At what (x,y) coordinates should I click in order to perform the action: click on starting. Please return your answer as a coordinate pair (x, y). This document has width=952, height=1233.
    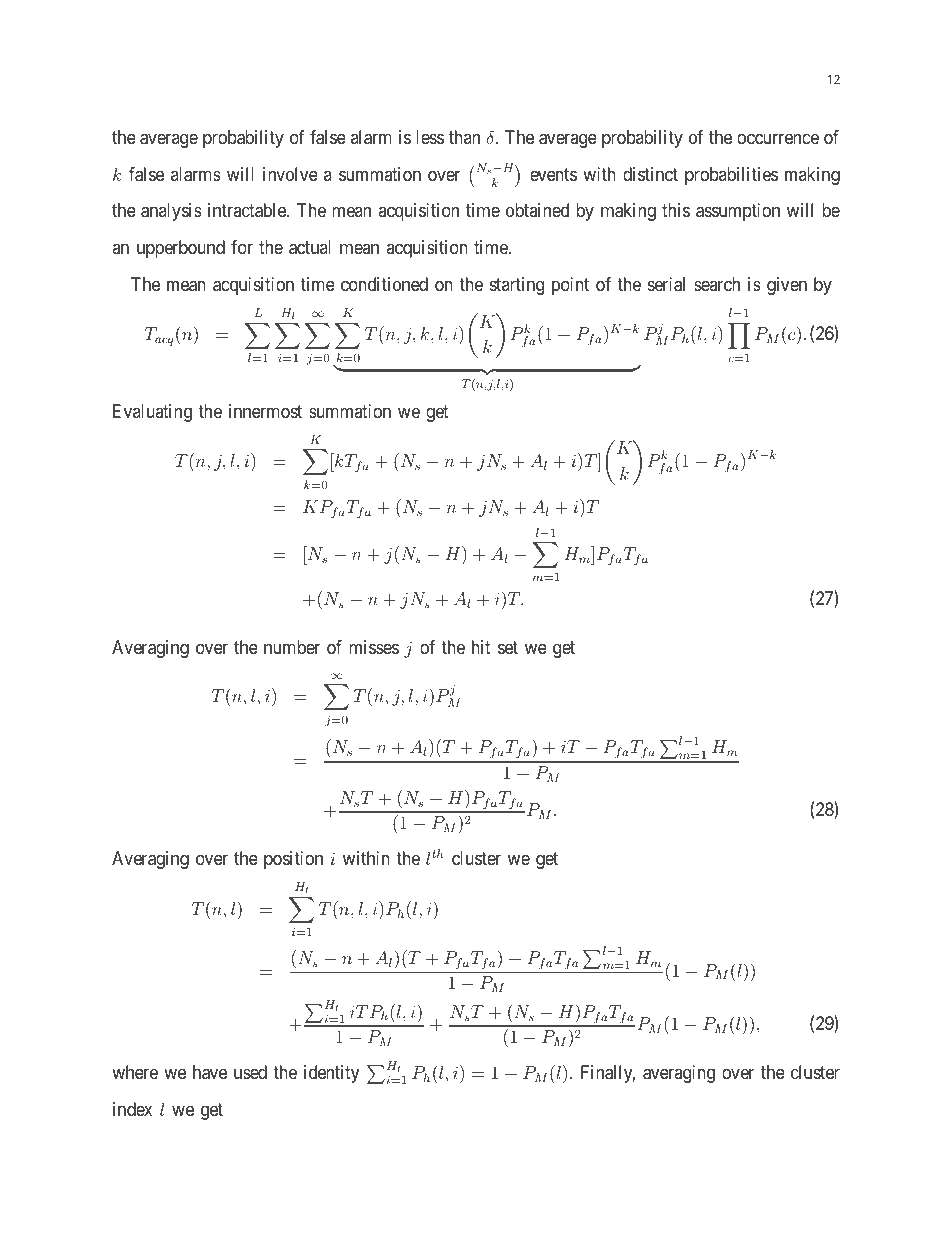
    Looking at the image, I should click on (517, 286).
